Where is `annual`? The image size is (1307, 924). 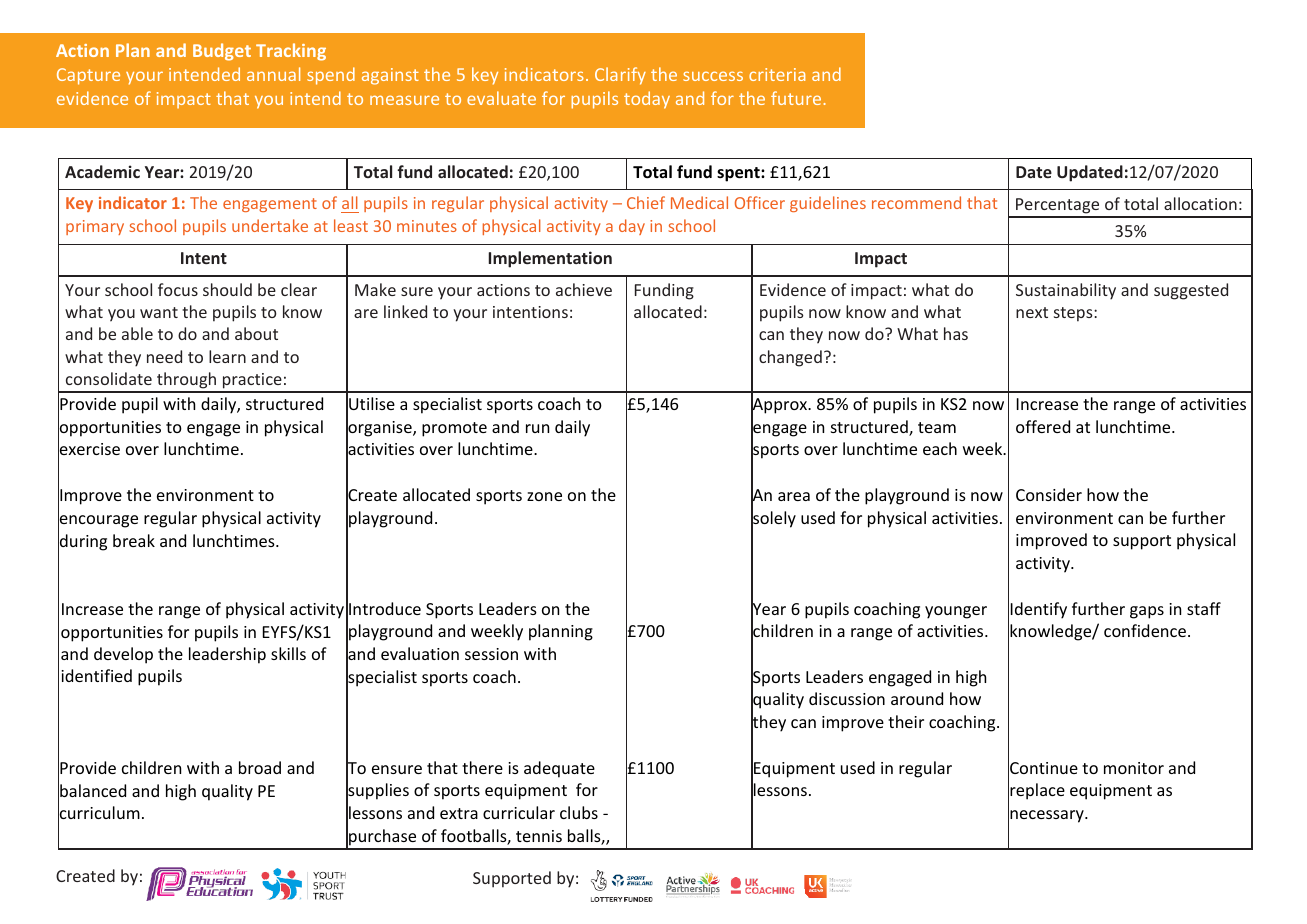 annual is located at coordinates (273, 74).
